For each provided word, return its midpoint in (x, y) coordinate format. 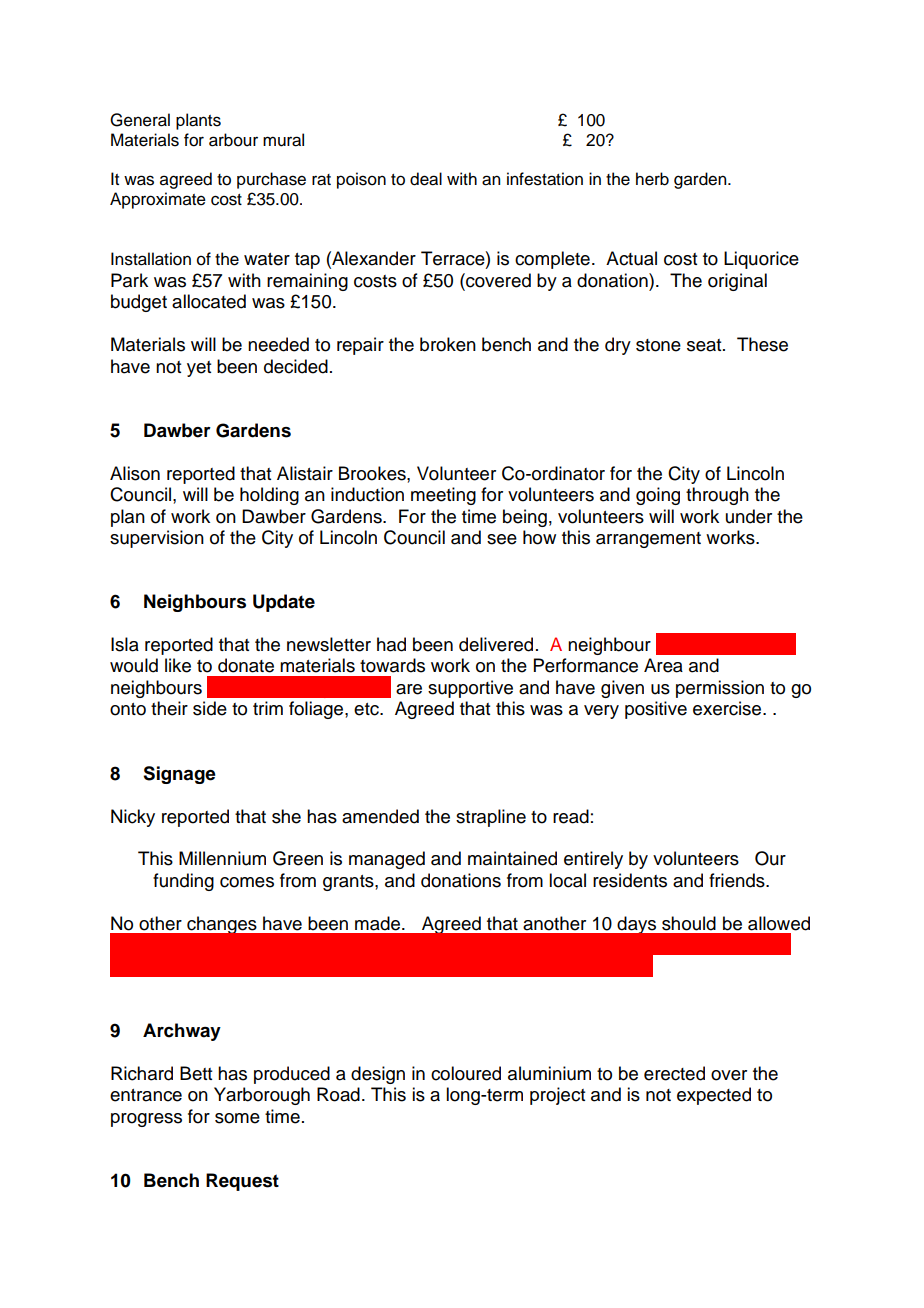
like (178, 665)
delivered (496, 644)
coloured (466, 1073)
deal (426, 179)
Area (663, 665)
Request (242, 1182)
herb (652, 179)
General (140, 120)
